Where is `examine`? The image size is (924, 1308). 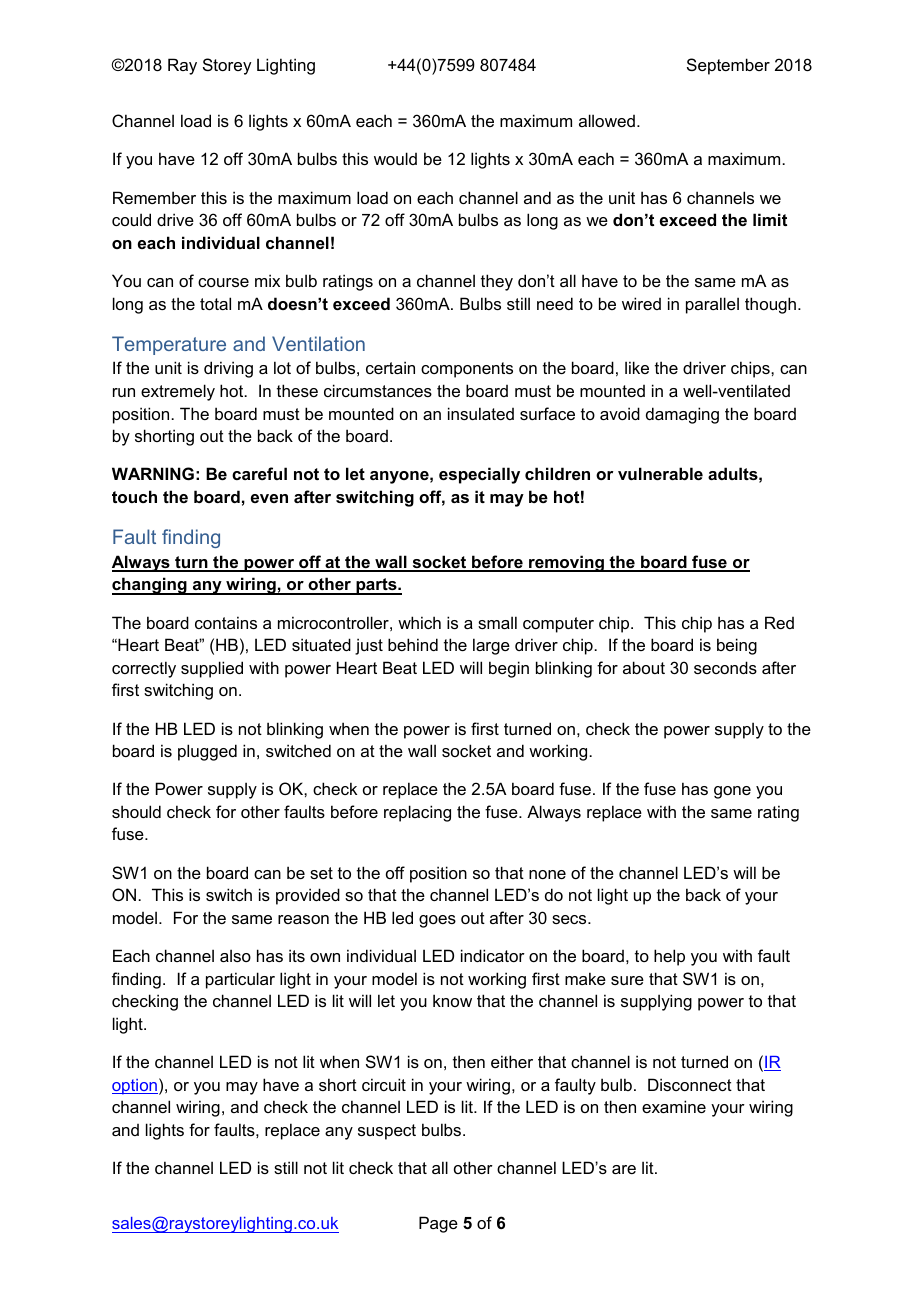
examine is located at coordinates (674, 1106).
